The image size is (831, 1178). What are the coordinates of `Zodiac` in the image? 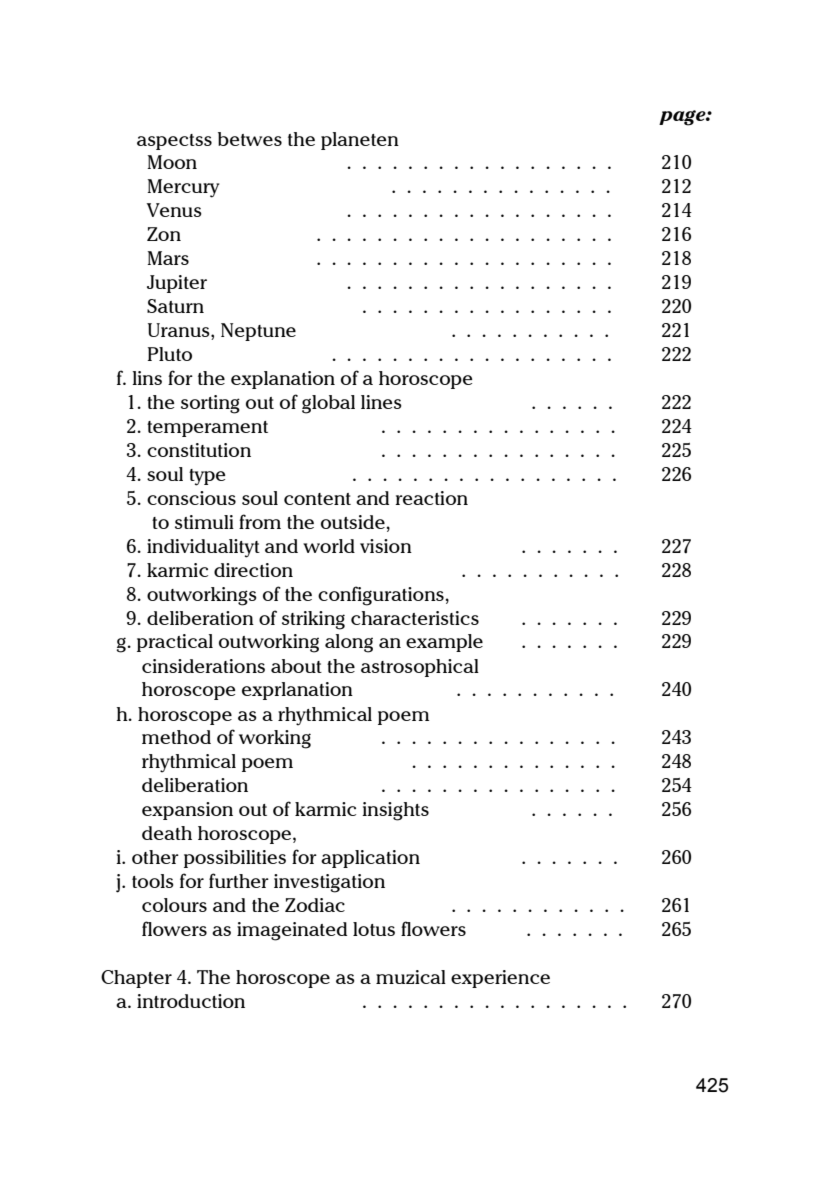 It's located at (315, 905).
